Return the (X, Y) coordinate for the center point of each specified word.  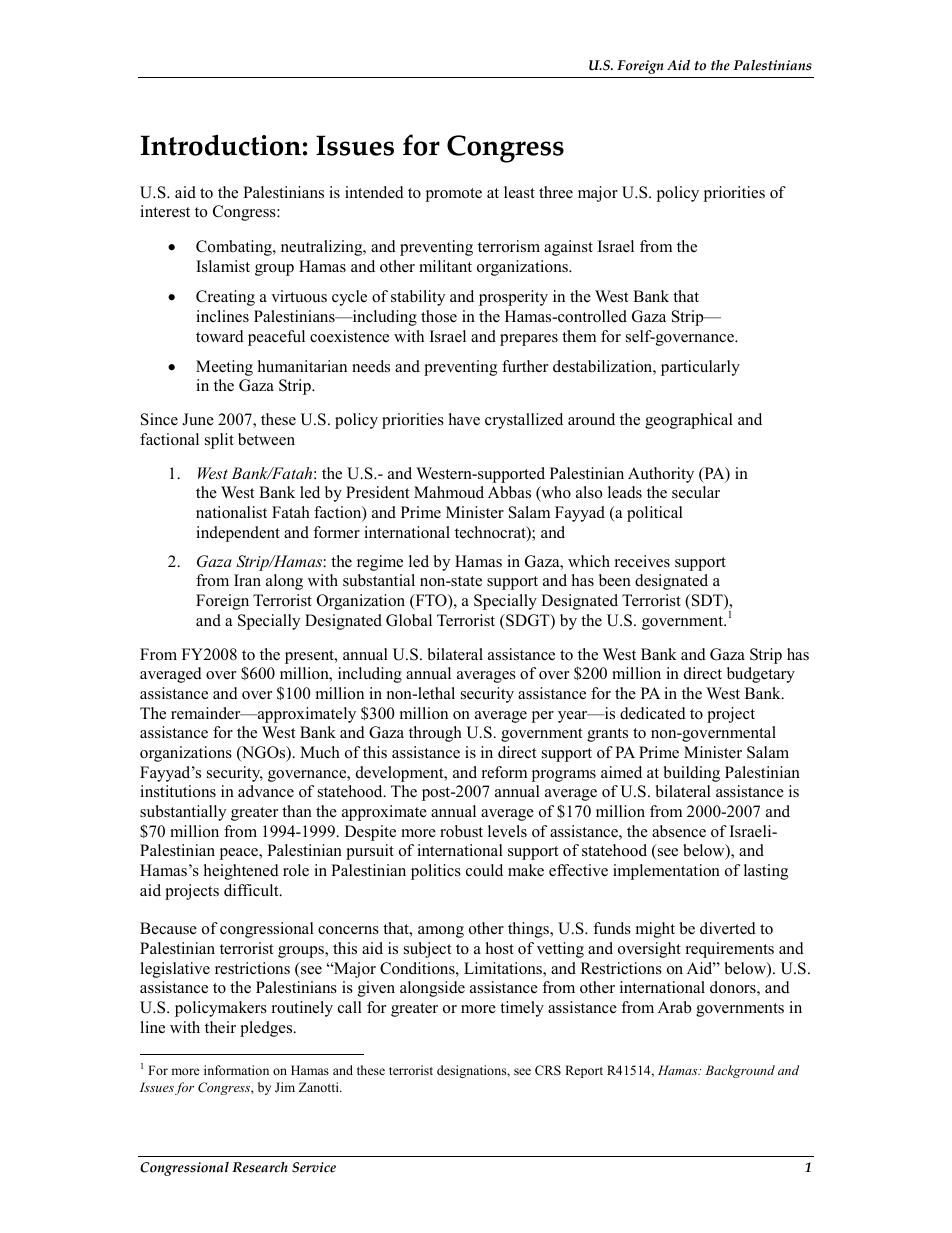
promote (453, 195)
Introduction (221, 145)
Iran (247, 580)
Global (409, 620)
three (556, 192)
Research (260, 1167)
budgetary (761, 675)
